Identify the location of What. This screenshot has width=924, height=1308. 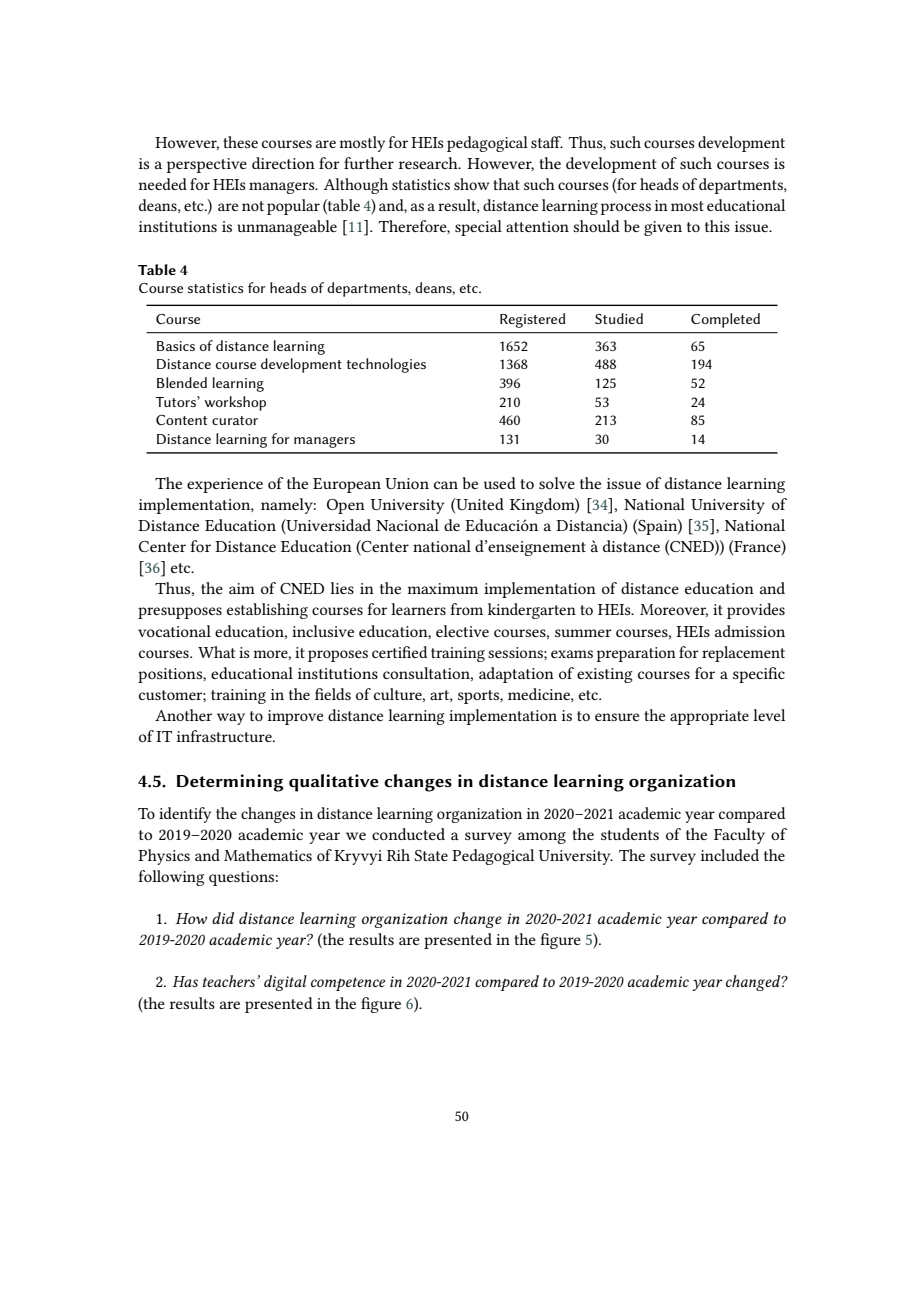
(216, 652).
